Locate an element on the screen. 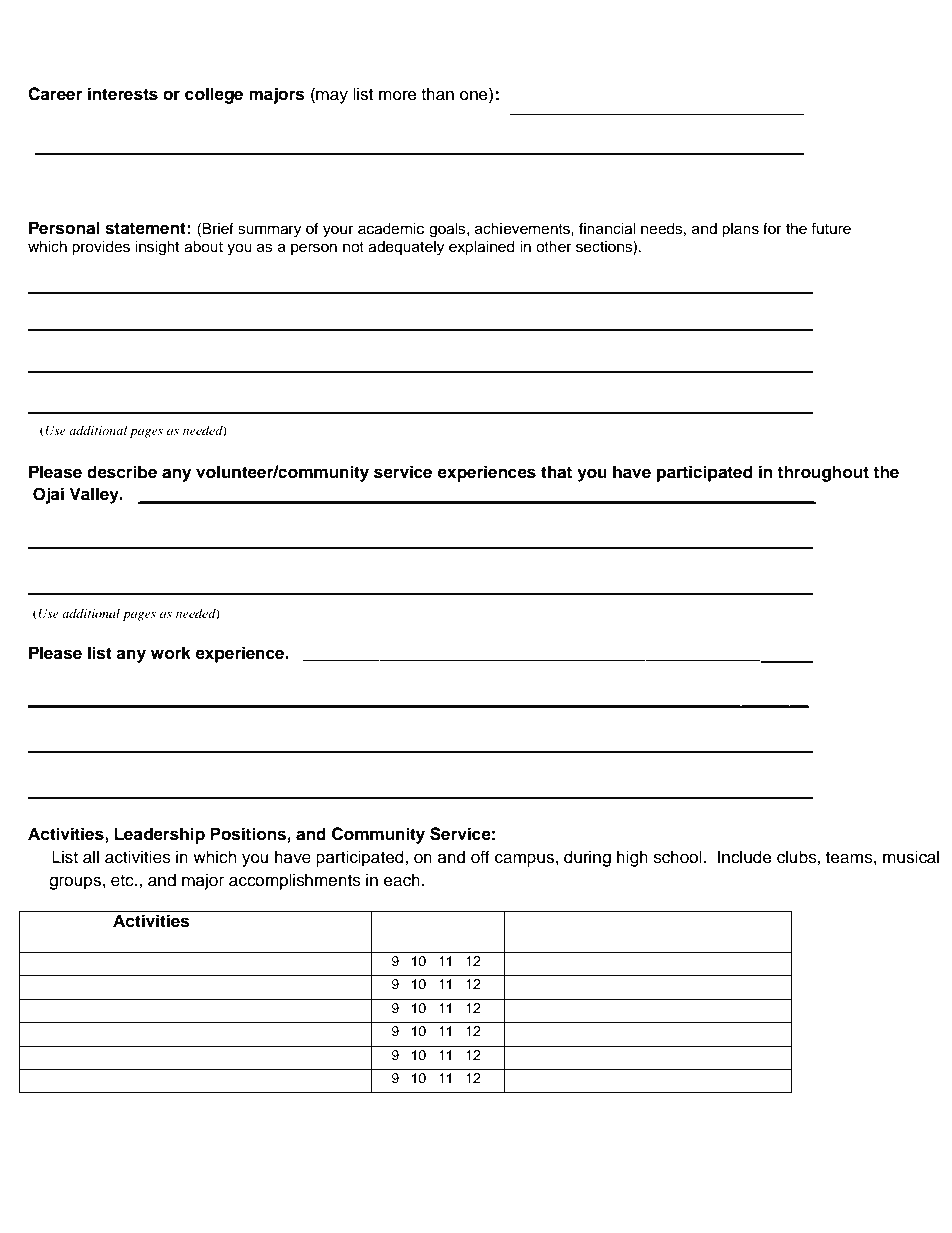 This screenshot has height=1233, width=952. etc is located at coordinates (123, 881).
